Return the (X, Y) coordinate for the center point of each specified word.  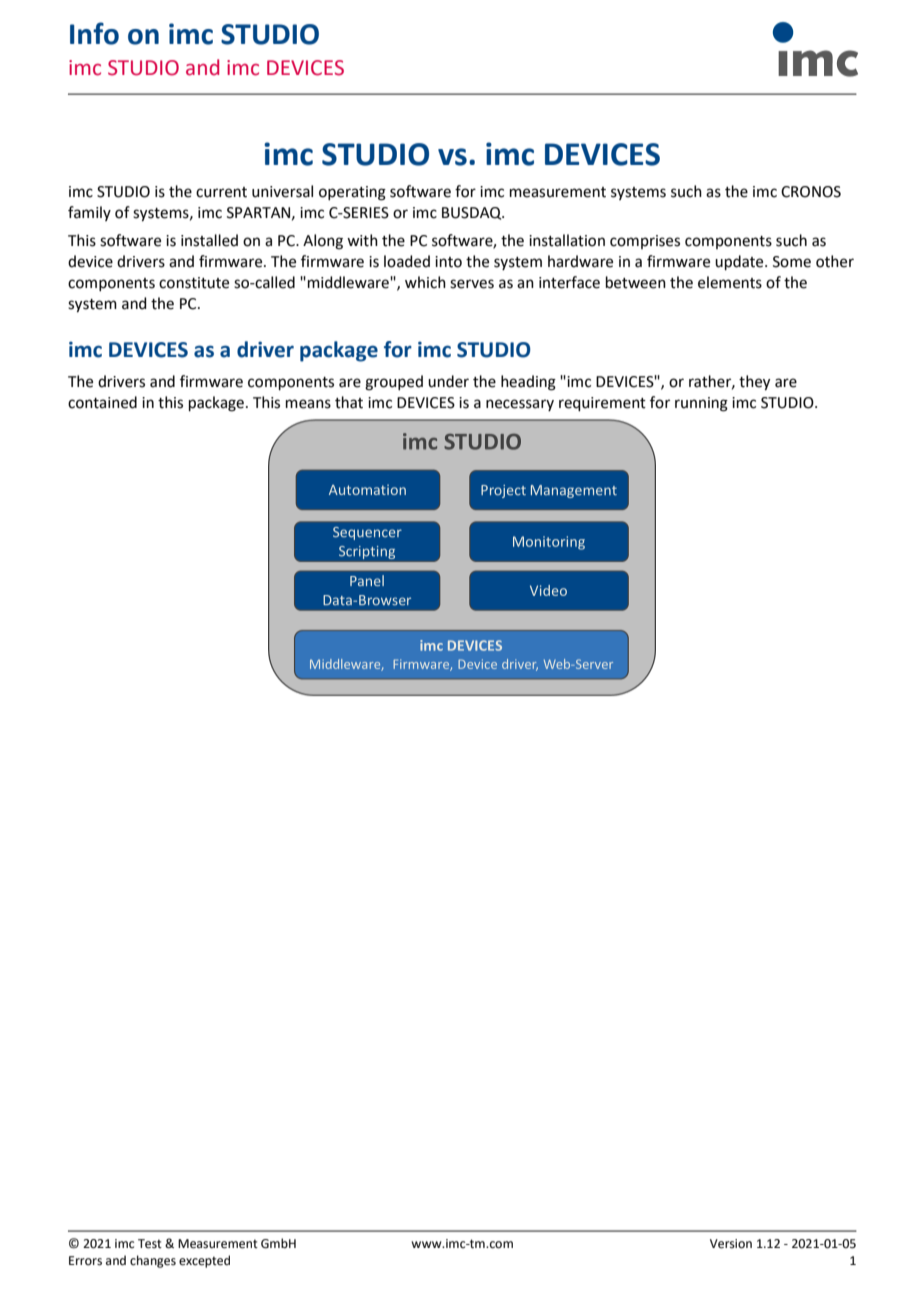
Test (150, 1244)
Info (94, 33)
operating (352, 193)
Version (731, 1244)
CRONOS (811, 192)
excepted (204, 1261)
